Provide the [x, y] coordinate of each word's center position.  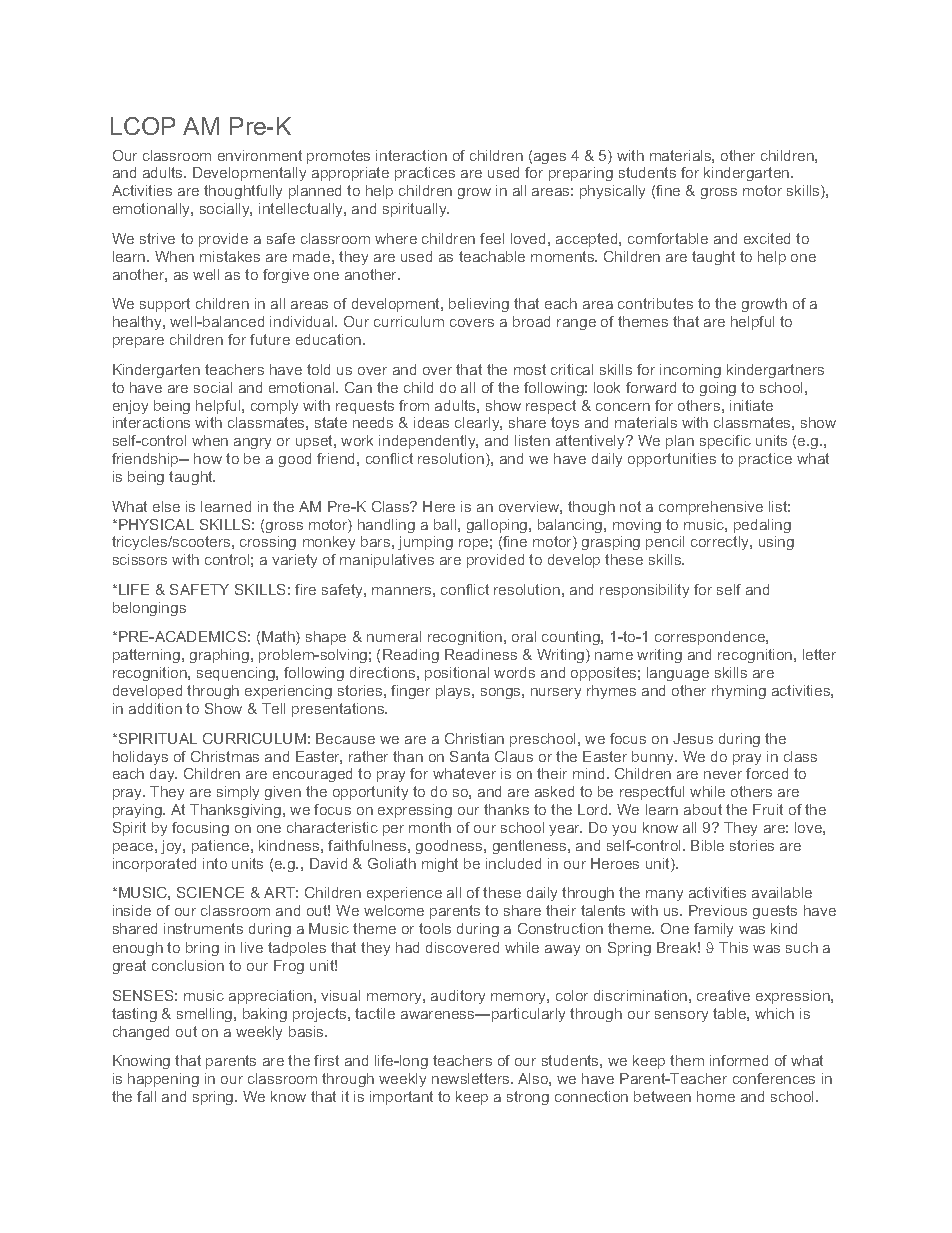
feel [492, 238]
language [678, 674]
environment [260, 155]
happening [163, 1080]
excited [767, 238]
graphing [219, 656]
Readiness [481, 654]
